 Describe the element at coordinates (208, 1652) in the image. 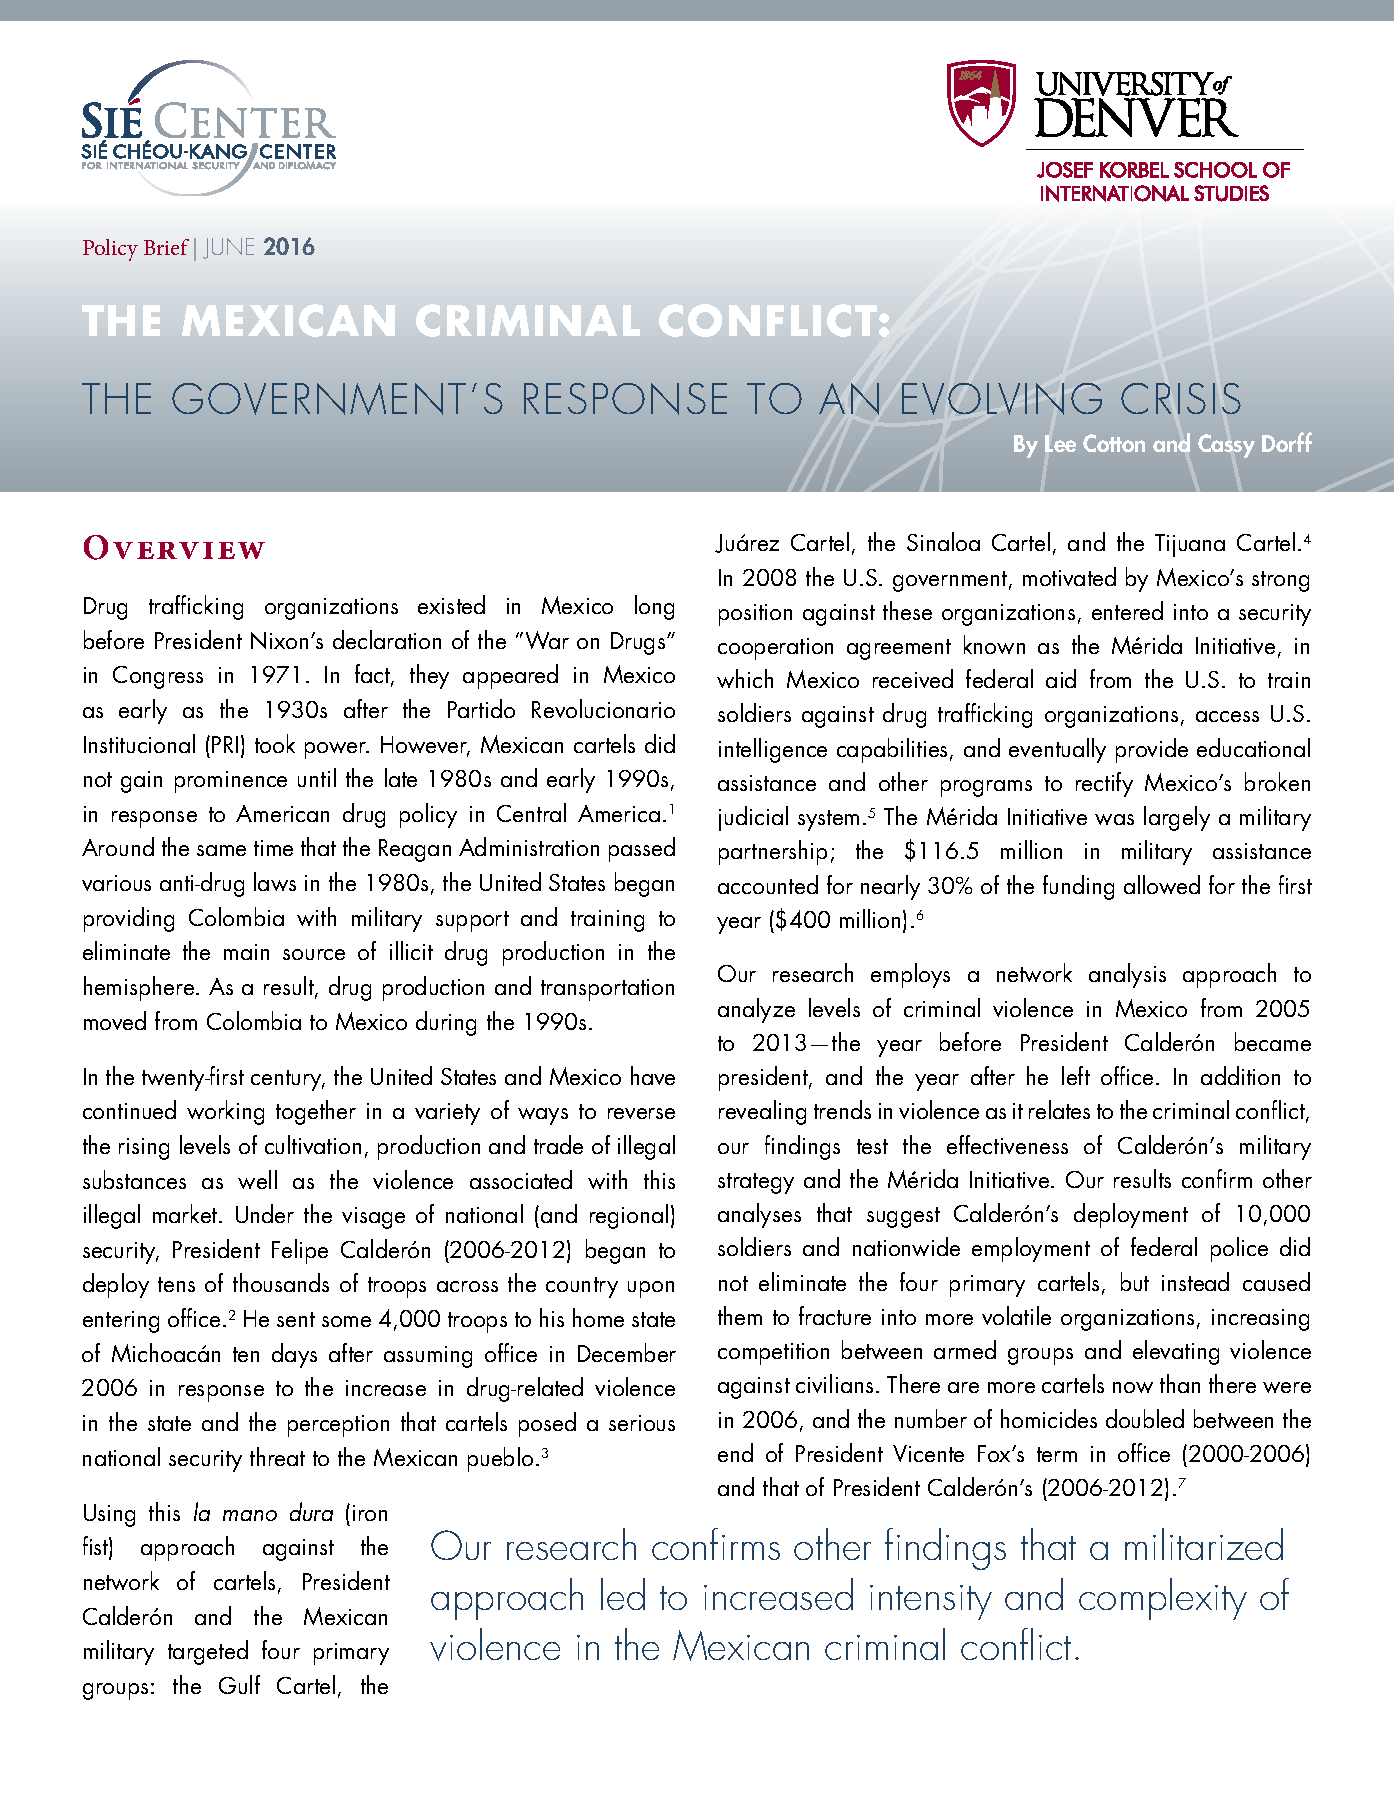

I see `targeted` at that location.
